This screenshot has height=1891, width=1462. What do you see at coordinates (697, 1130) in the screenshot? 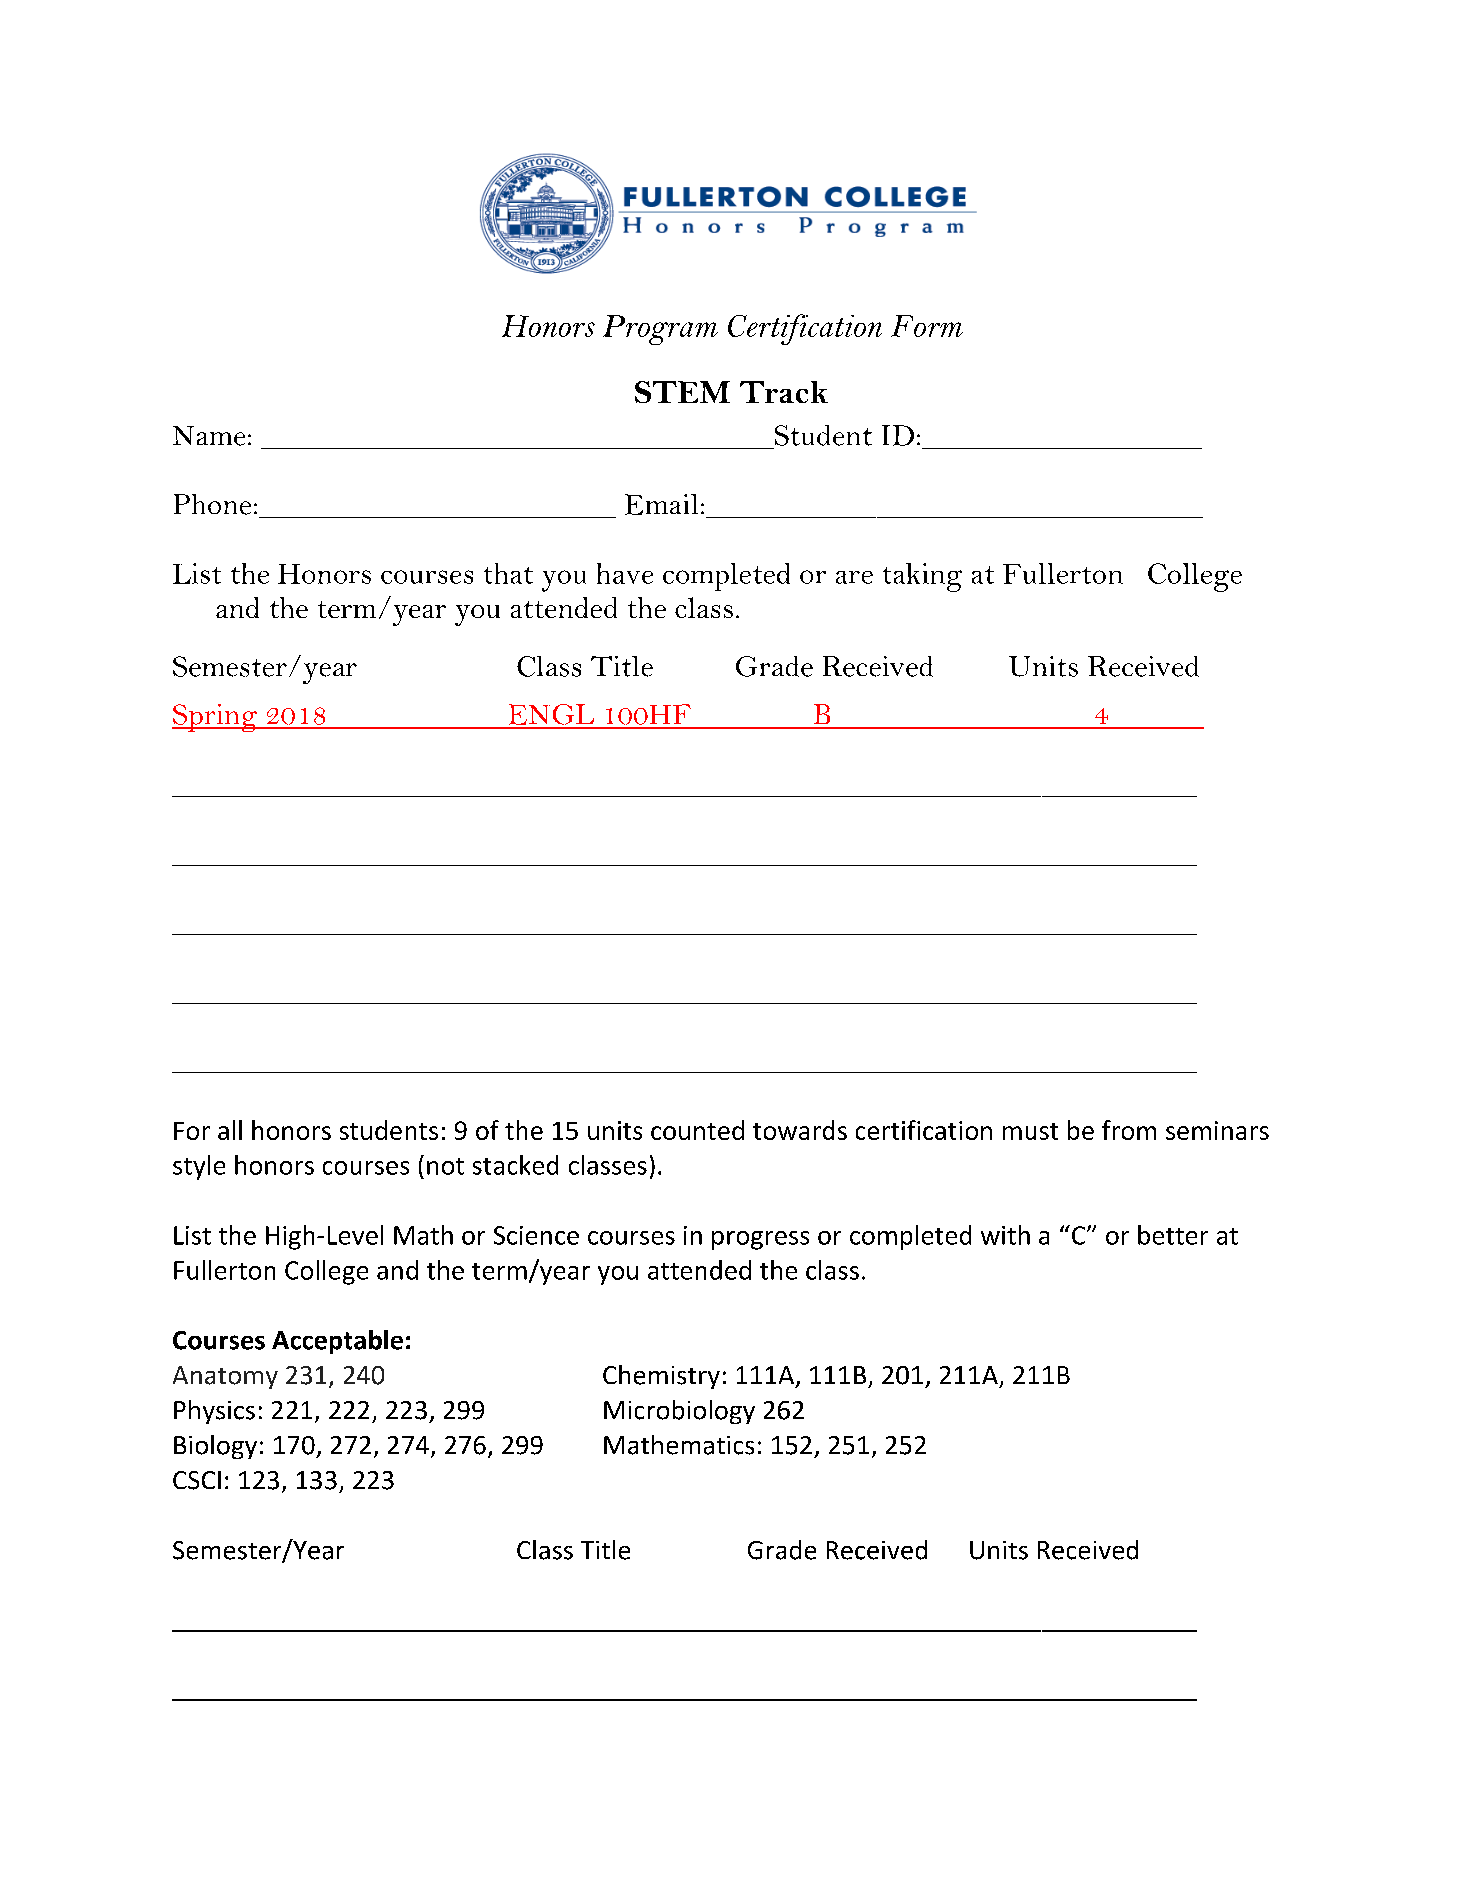
I see `counted` at bounding box center [697, 1130].
